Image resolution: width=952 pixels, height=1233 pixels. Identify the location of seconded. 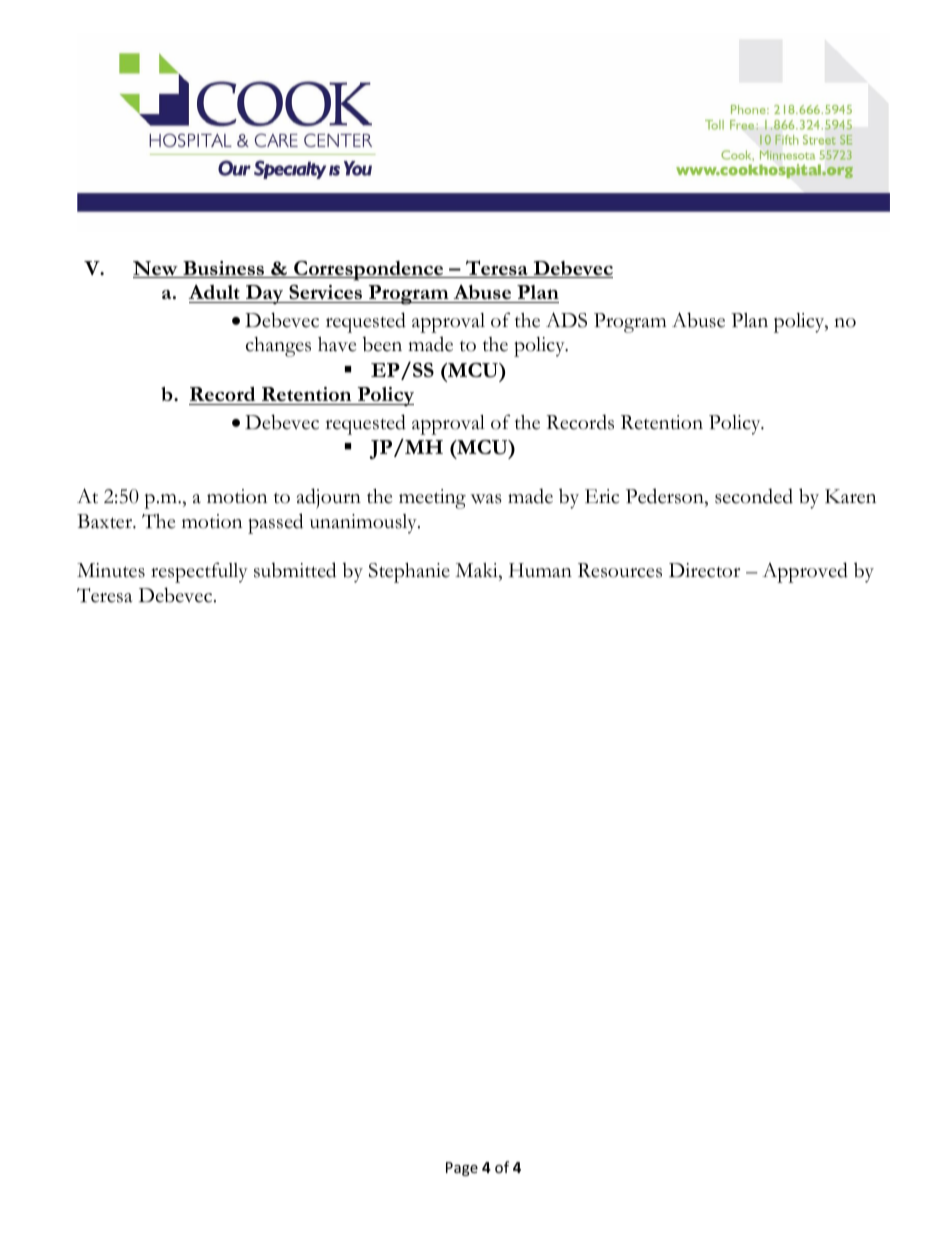
(754, 496).
